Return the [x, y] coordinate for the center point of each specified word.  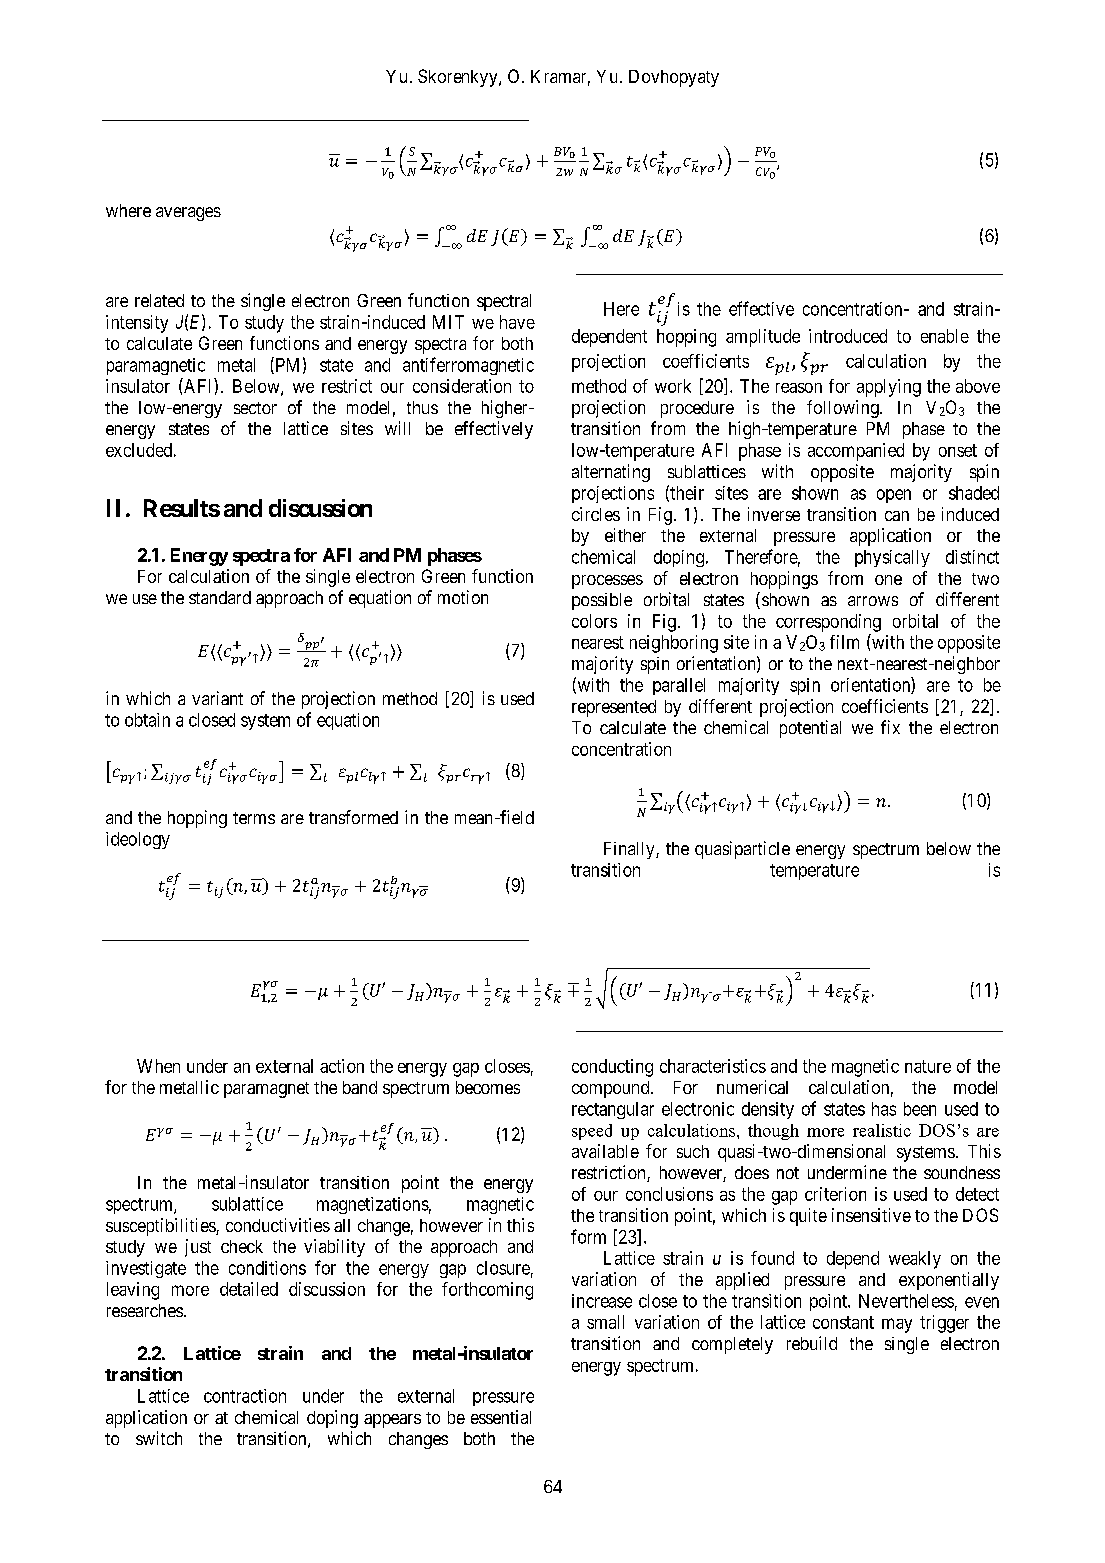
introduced [848, 336]
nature [928, 1066]
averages [188, 214]
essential [501, 1417]
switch [159, 1438]
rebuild [812, 1343]
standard [220, 597]
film [844, 642]
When [158, 1066]
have [517, 322]
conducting [612, 1068]
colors [594, 621]
